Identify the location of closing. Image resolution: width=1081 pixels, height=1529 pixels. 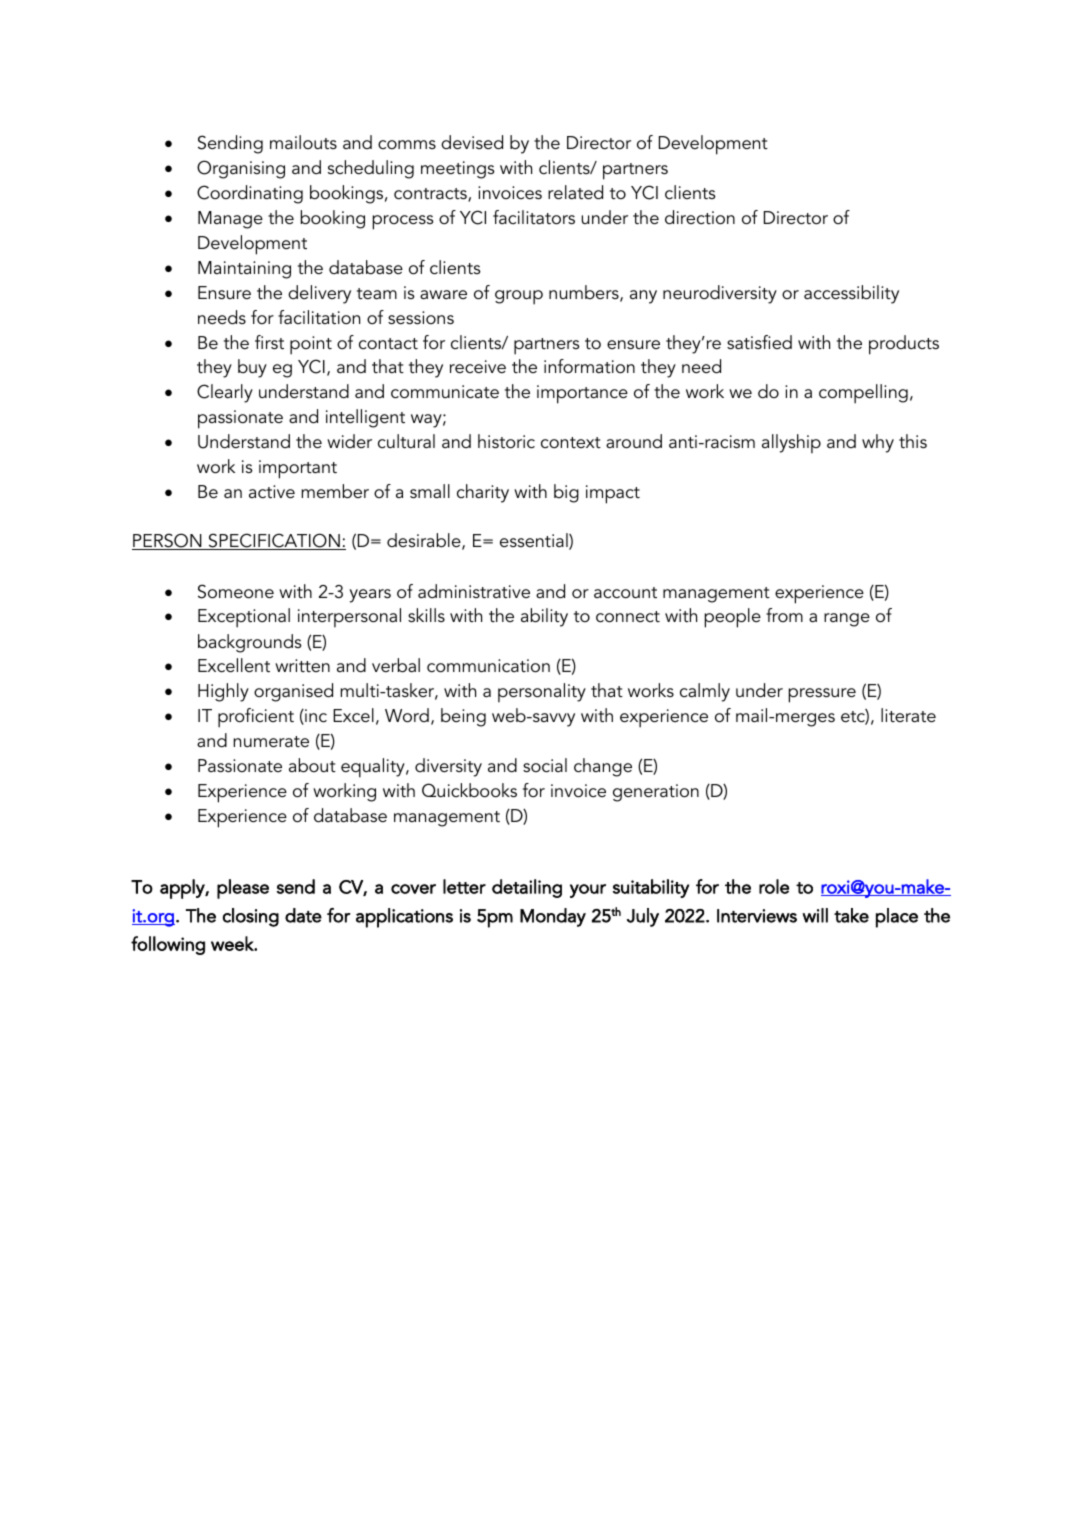
(251, 917).
